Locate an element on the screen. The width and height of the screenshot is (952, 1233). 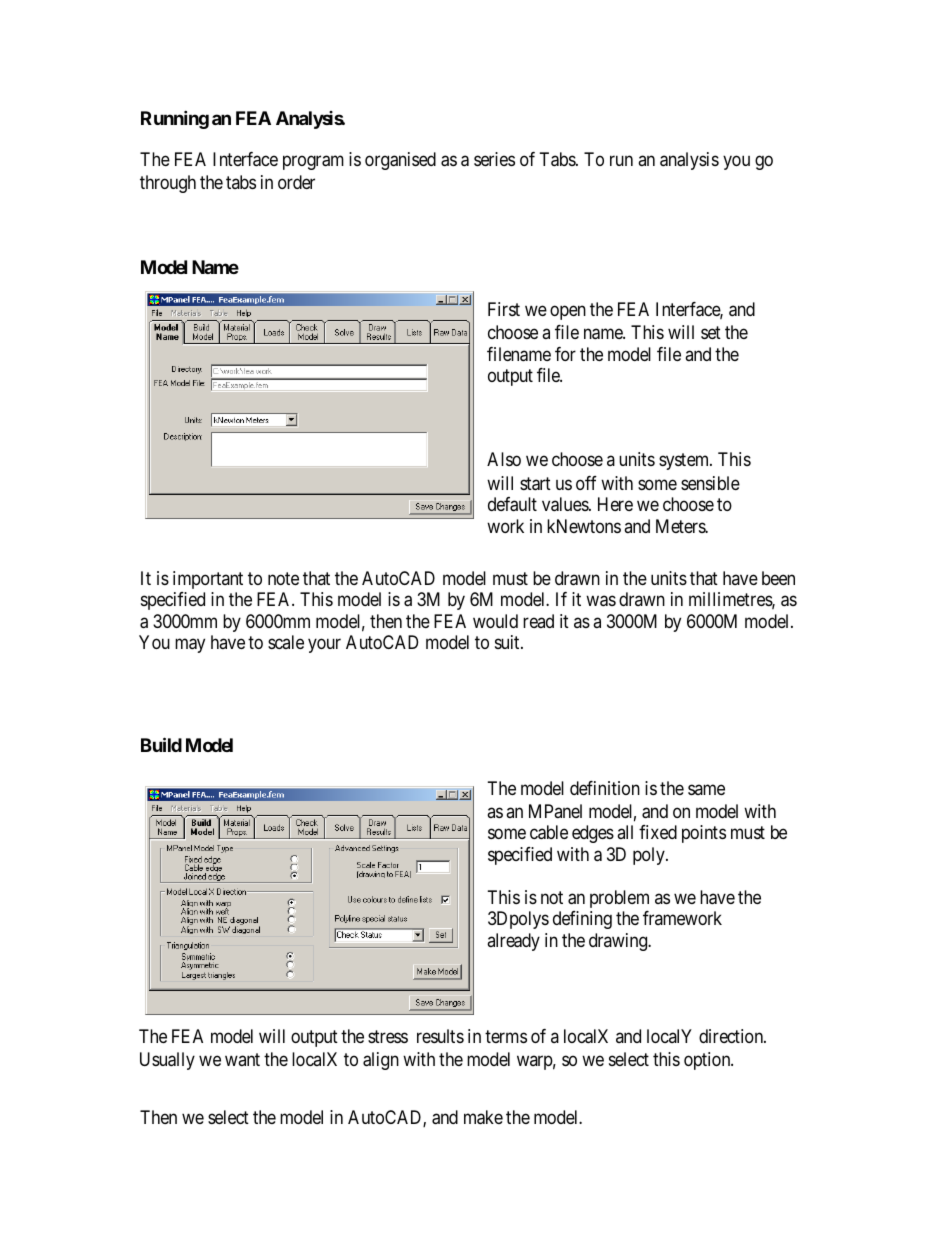
Running is located at coordinates (175, 119).
